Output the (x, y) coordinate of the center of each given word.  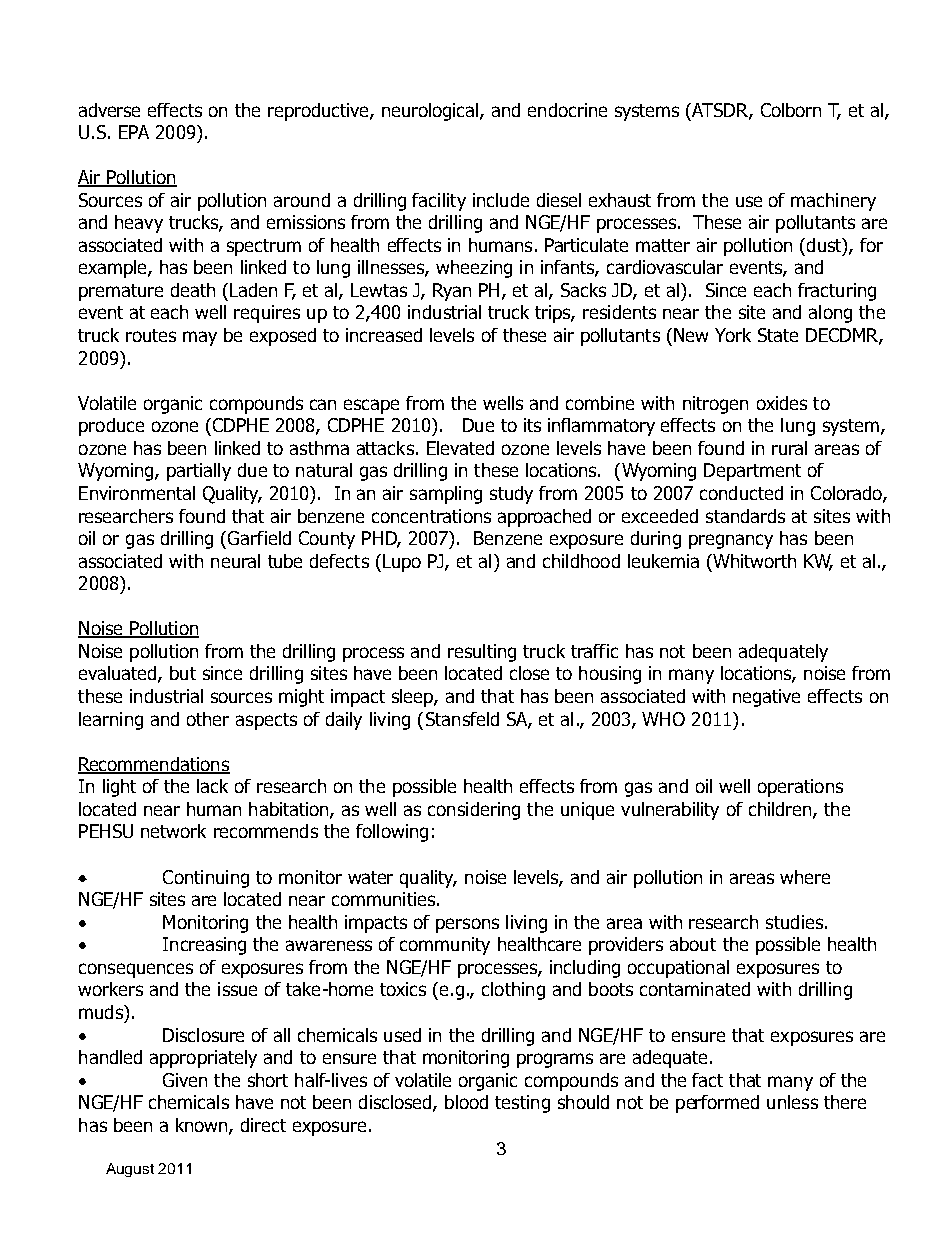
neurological (431, 112)
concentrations (431, 516)
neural (235, 561)
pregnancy (731, 541)
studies (794, 922)
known (203, 1126)
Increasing (204, 946)
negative (766, 698)
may (200, 338)
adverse (109, 110)
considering (474, 811)
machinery (833, 202)
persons (467, 925)
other (208, 719)
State (778, 335)
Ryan (452, 292)
